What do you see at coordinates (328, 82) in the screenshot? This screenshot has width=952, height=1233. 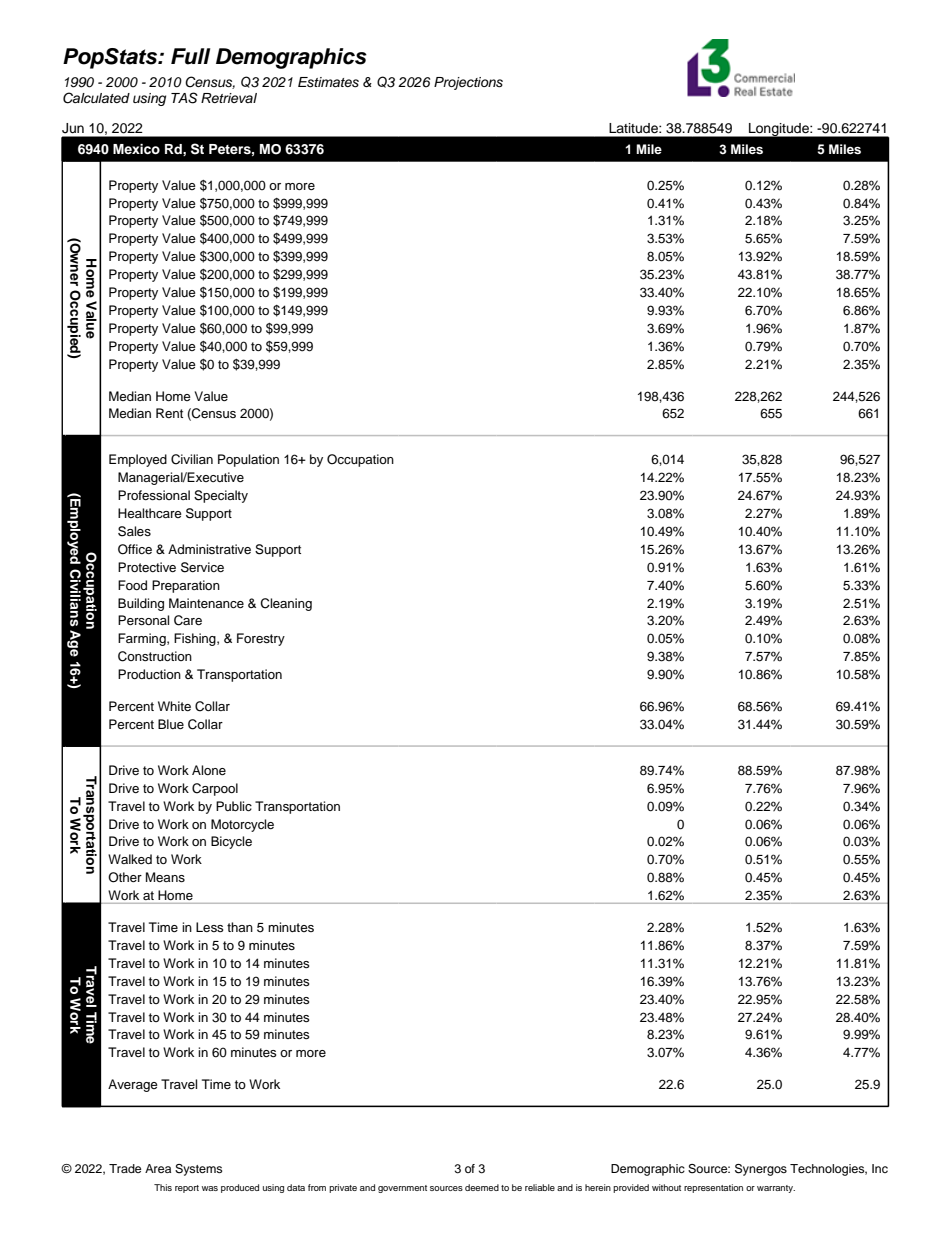 I see `Estimates` at bounding box center [328, 82].
